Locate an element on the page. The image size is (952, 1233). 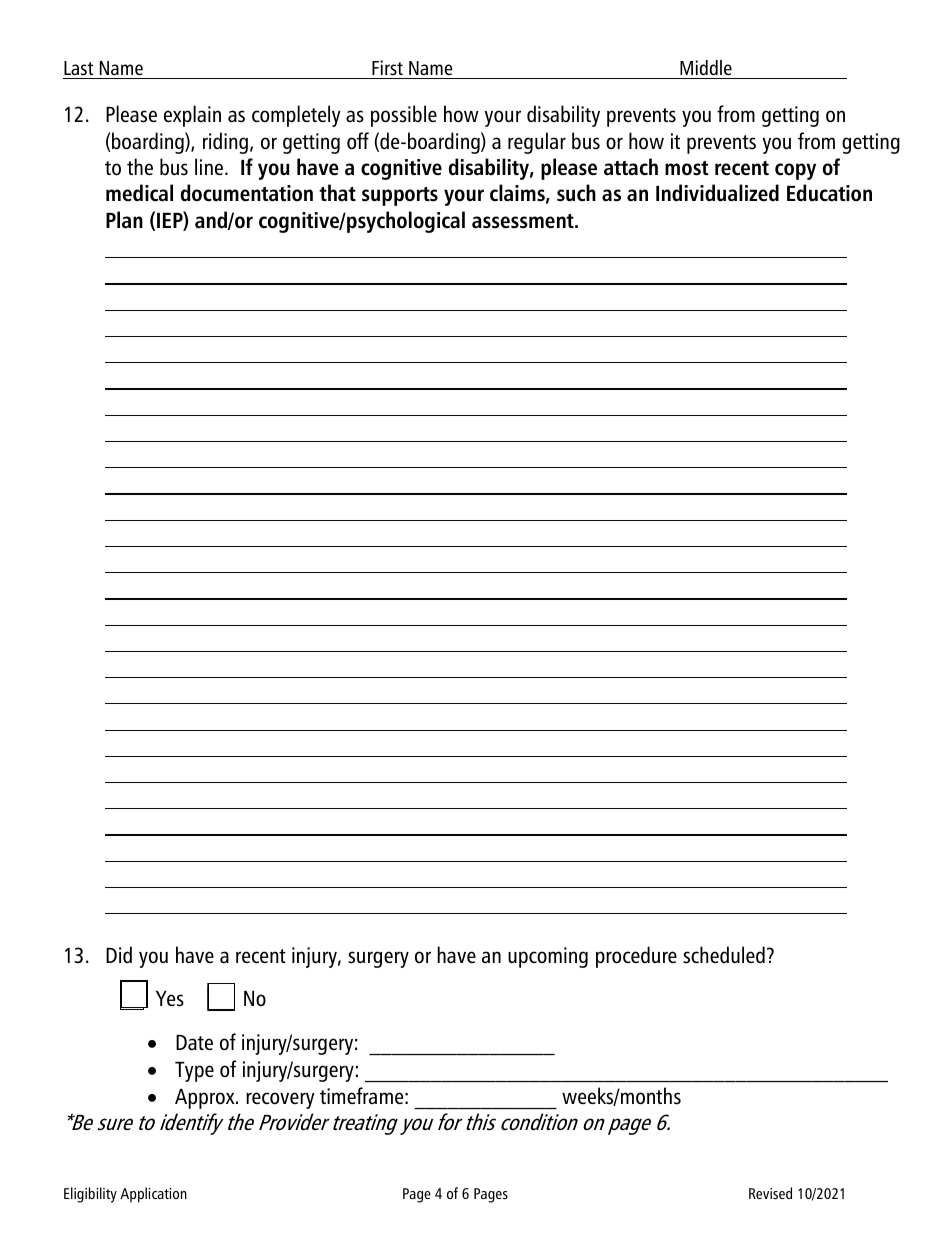
Revised is located at coordinates (770, 1193).
